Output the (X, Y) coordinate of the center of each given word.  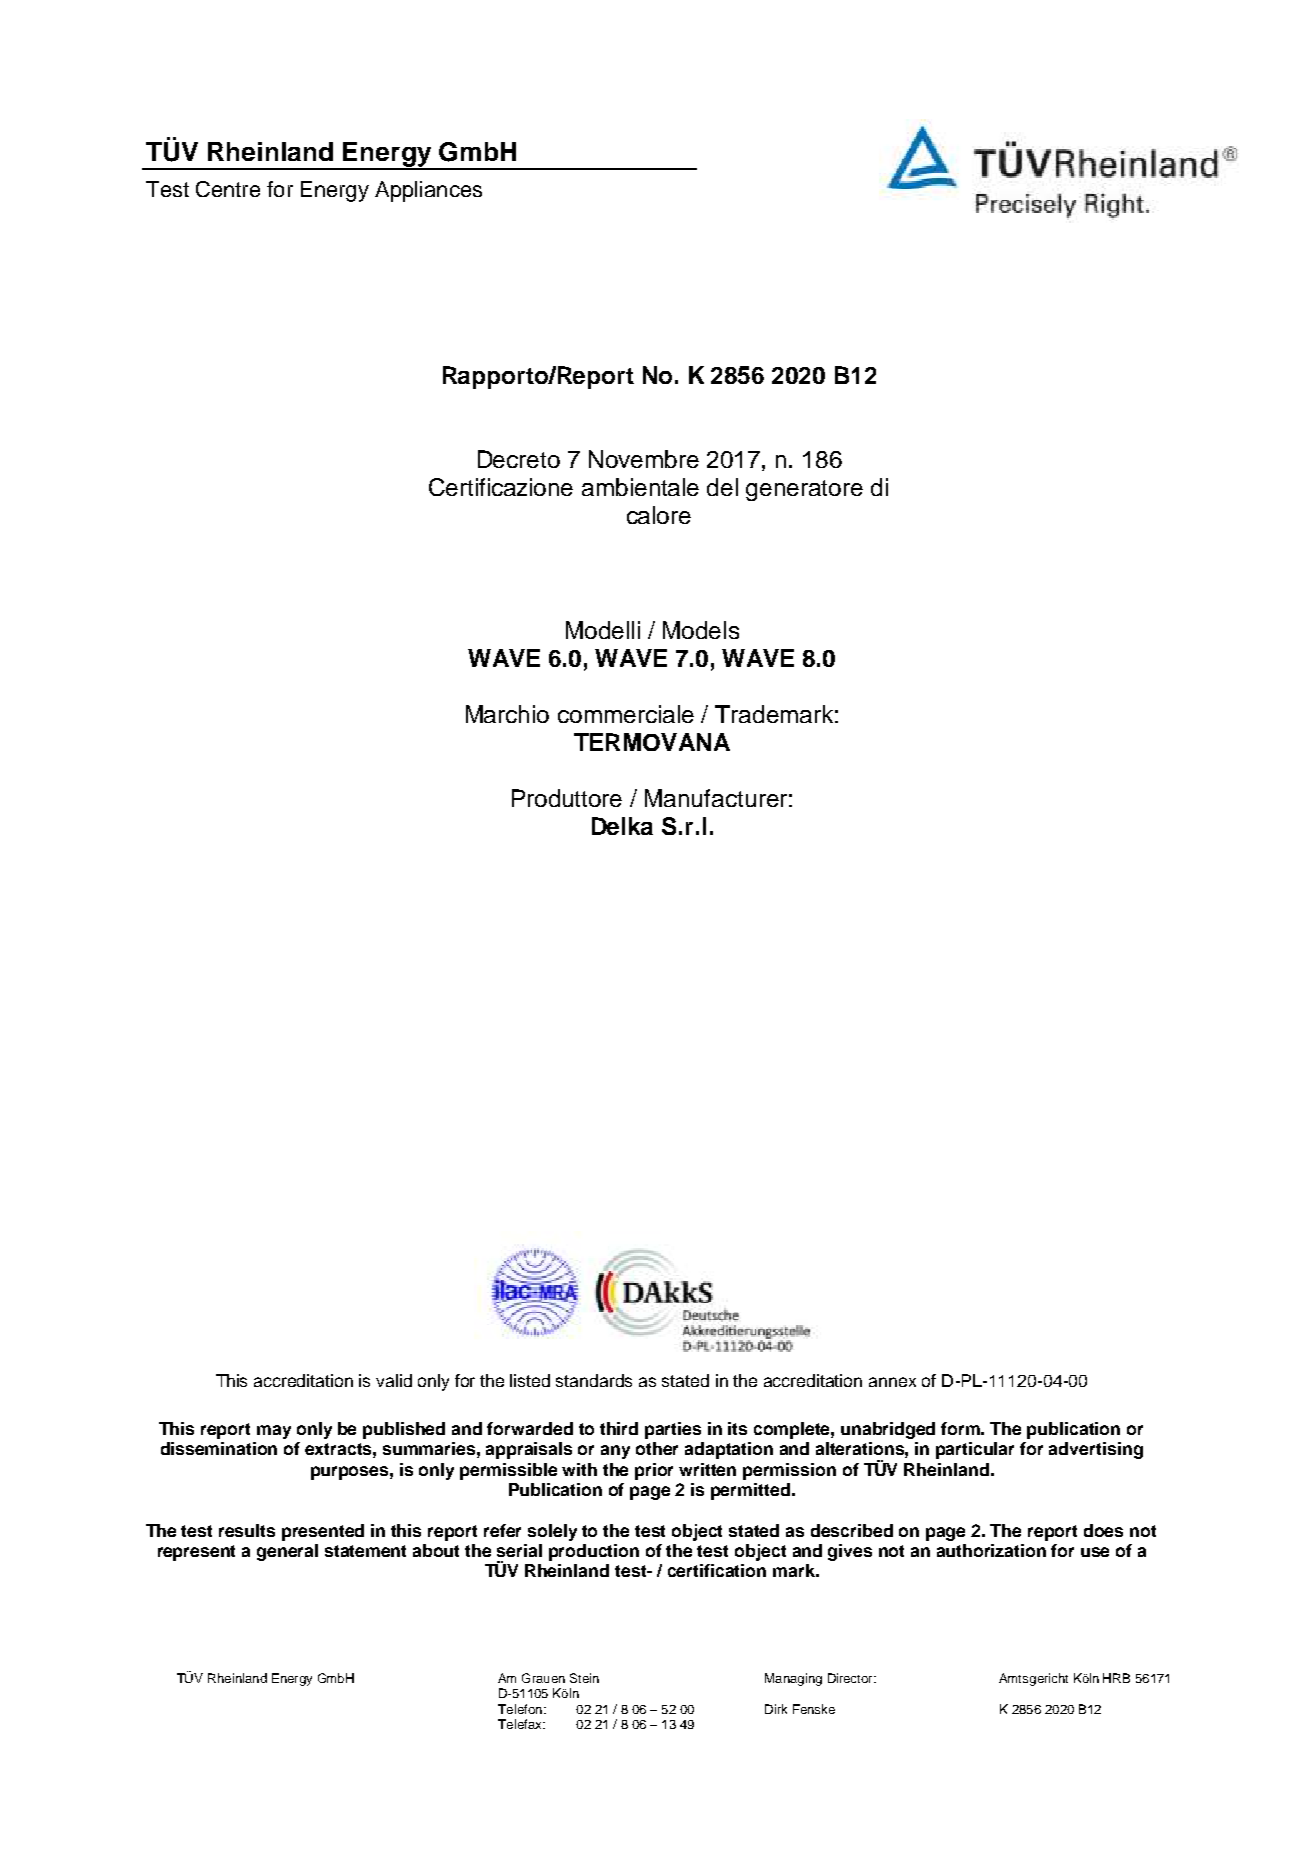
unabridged (888, 1430)
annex (892, 1382)
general (287, 1552)
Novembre (644, 459)
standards (594, 1380)
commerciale (626, 714)
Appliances (428, 191)
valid (394, 1380)
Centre (228, 189)
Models (701, 630)
